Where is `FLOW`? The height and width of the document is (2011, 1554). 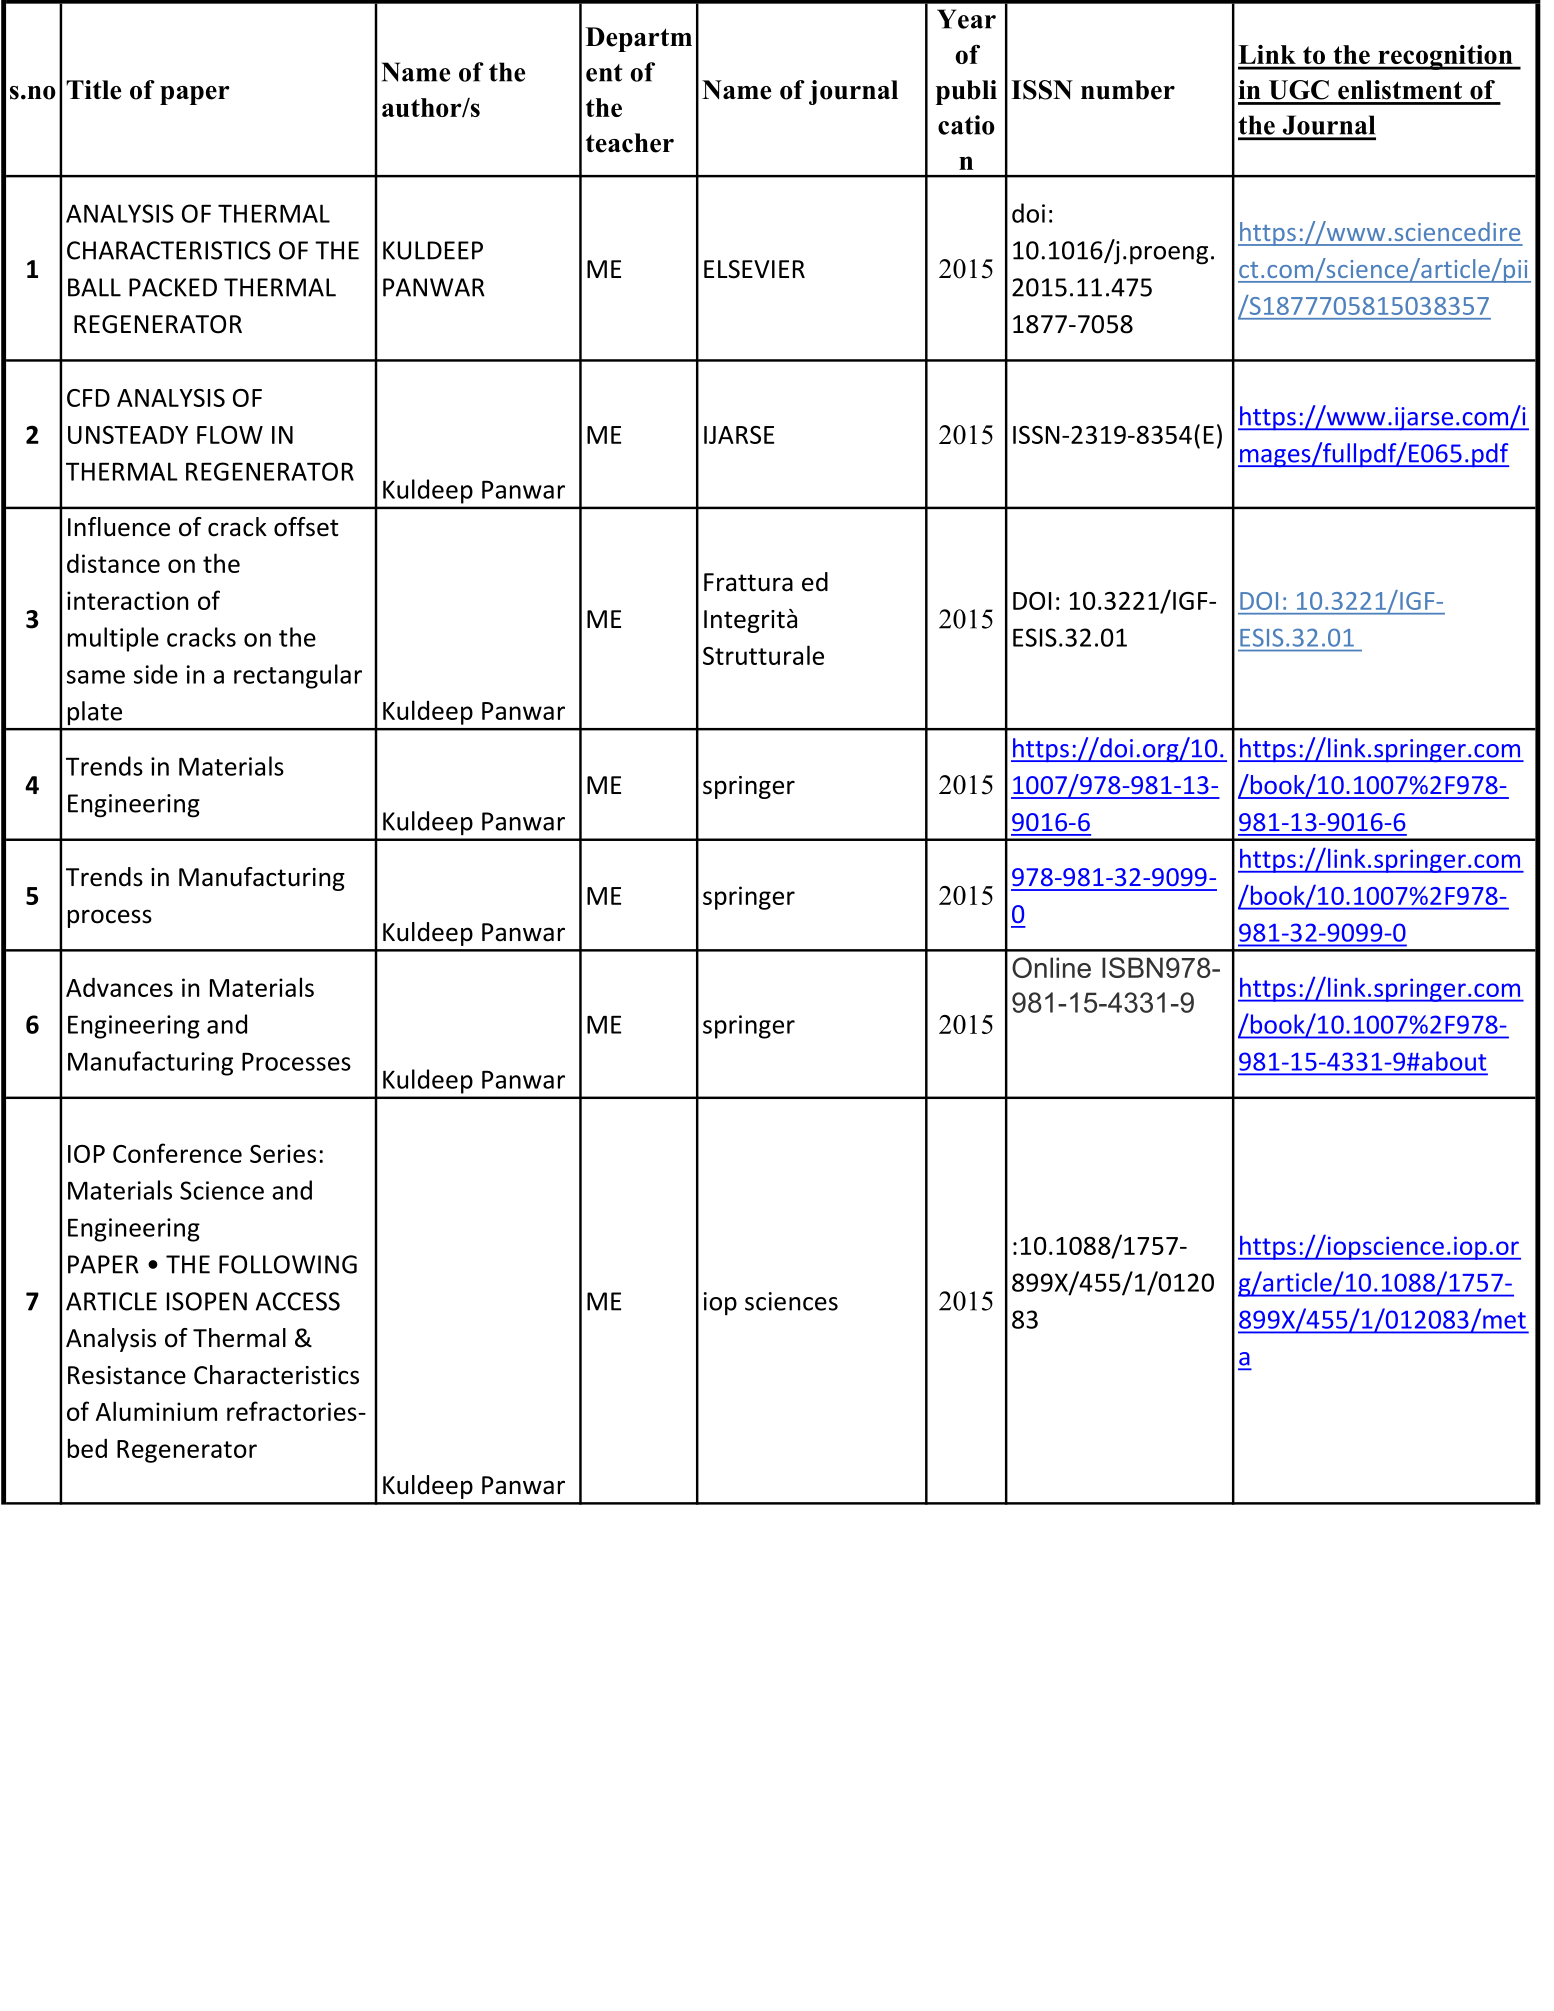
FLOW is located at coordinates (230, 435).
